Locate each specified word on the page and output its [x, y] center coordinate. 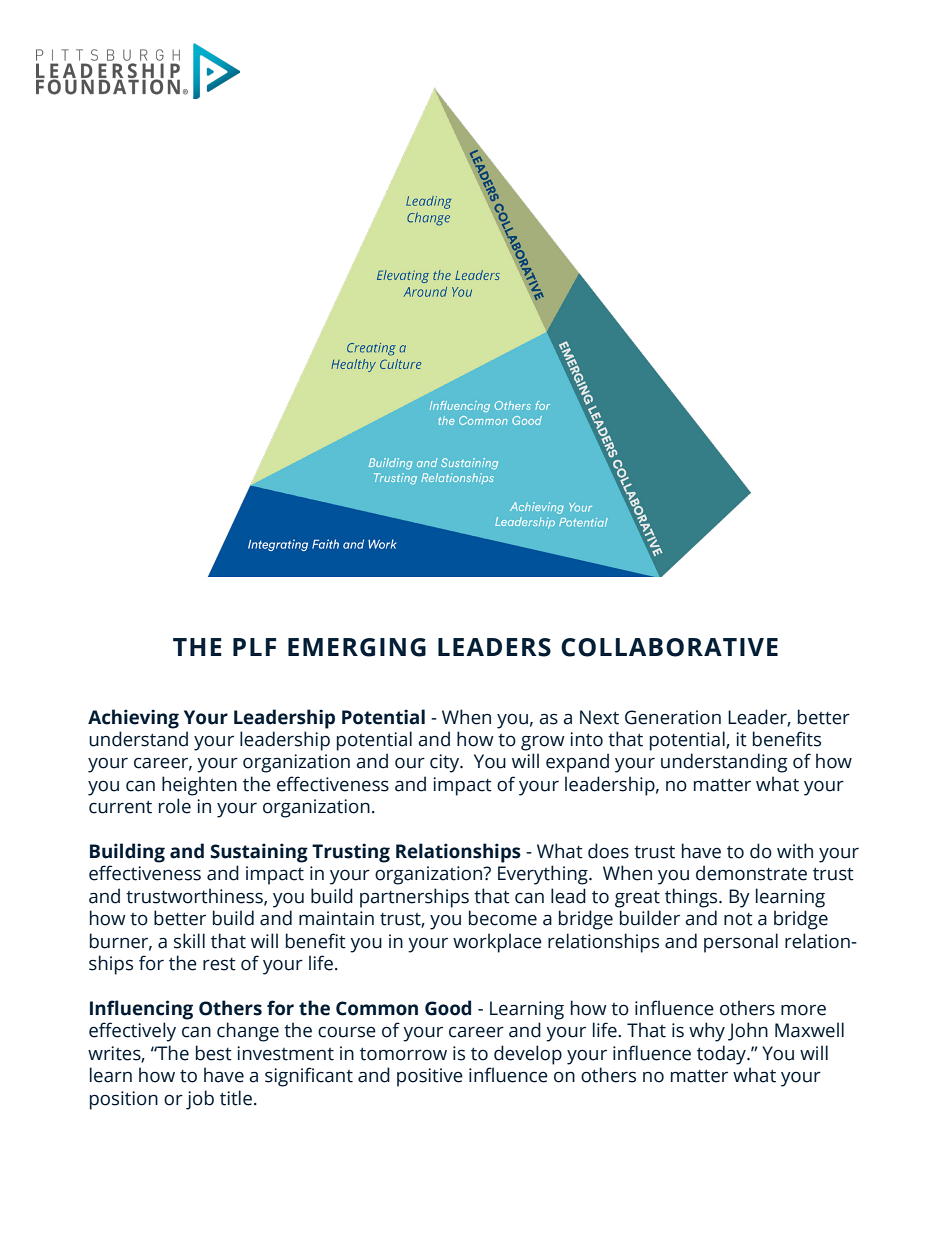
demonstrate [751, 873]
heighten [199, 786]
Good [448, 1008]
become [503, 918]
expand [577, 763]
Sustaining [259, 853]
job [200, 1100]
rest [219, 964]
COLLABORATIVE [669, 647]
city [446, 763]
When [466, 717]
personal [741, 943]
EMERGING [357, 647]
